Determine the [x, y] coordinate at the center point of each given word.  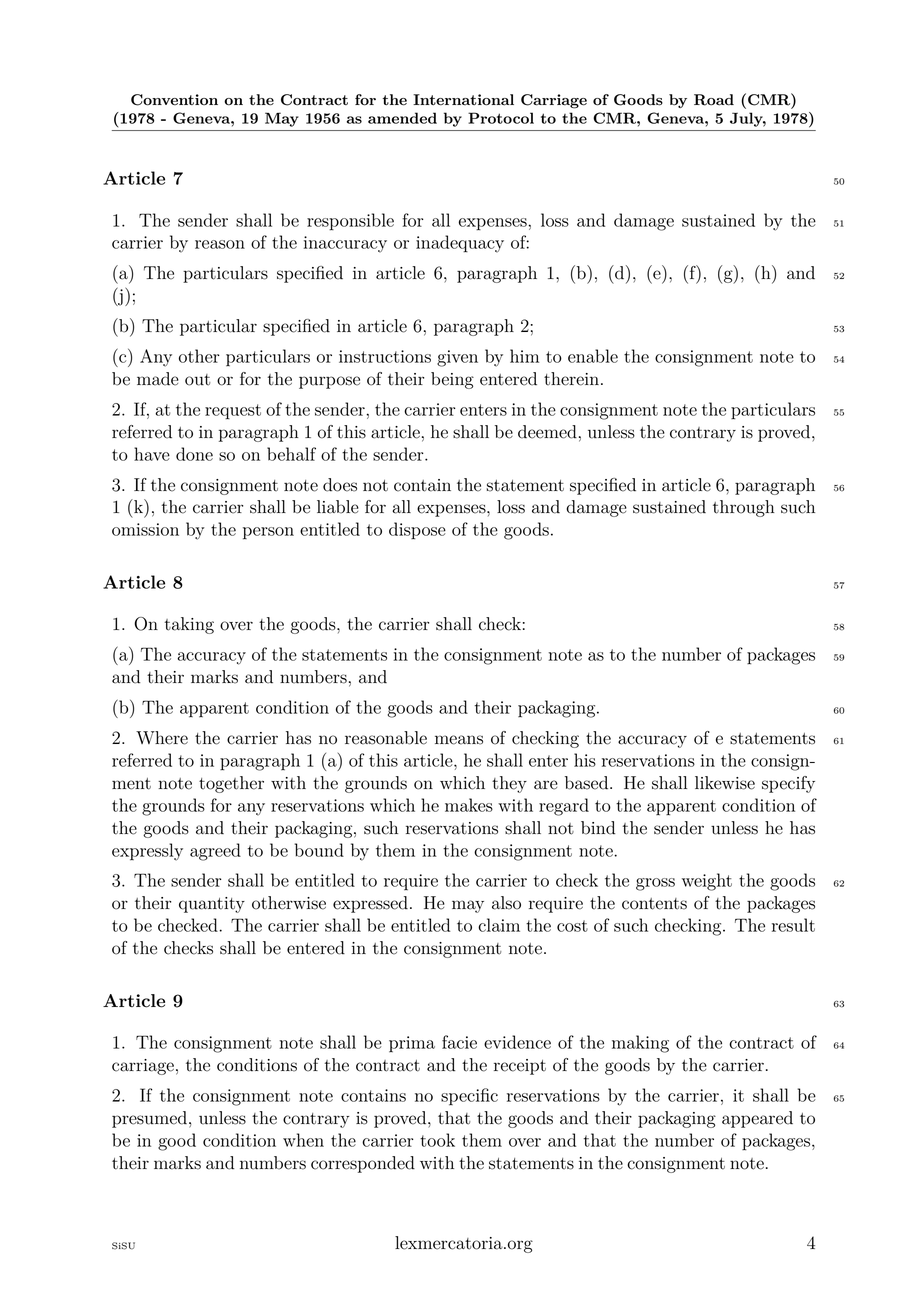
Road [714, 100]
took [437, 1140]
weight [707, 882]
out [197, 380]
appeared [757, 1119]
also [506, 903]
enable [593, 356]
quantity [212, 905]
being [452, 380]
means [459, 740]
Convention [174, 100]
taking [189, 625]
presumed [149, 1119]
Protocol [501, 118]
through [744, 508]
